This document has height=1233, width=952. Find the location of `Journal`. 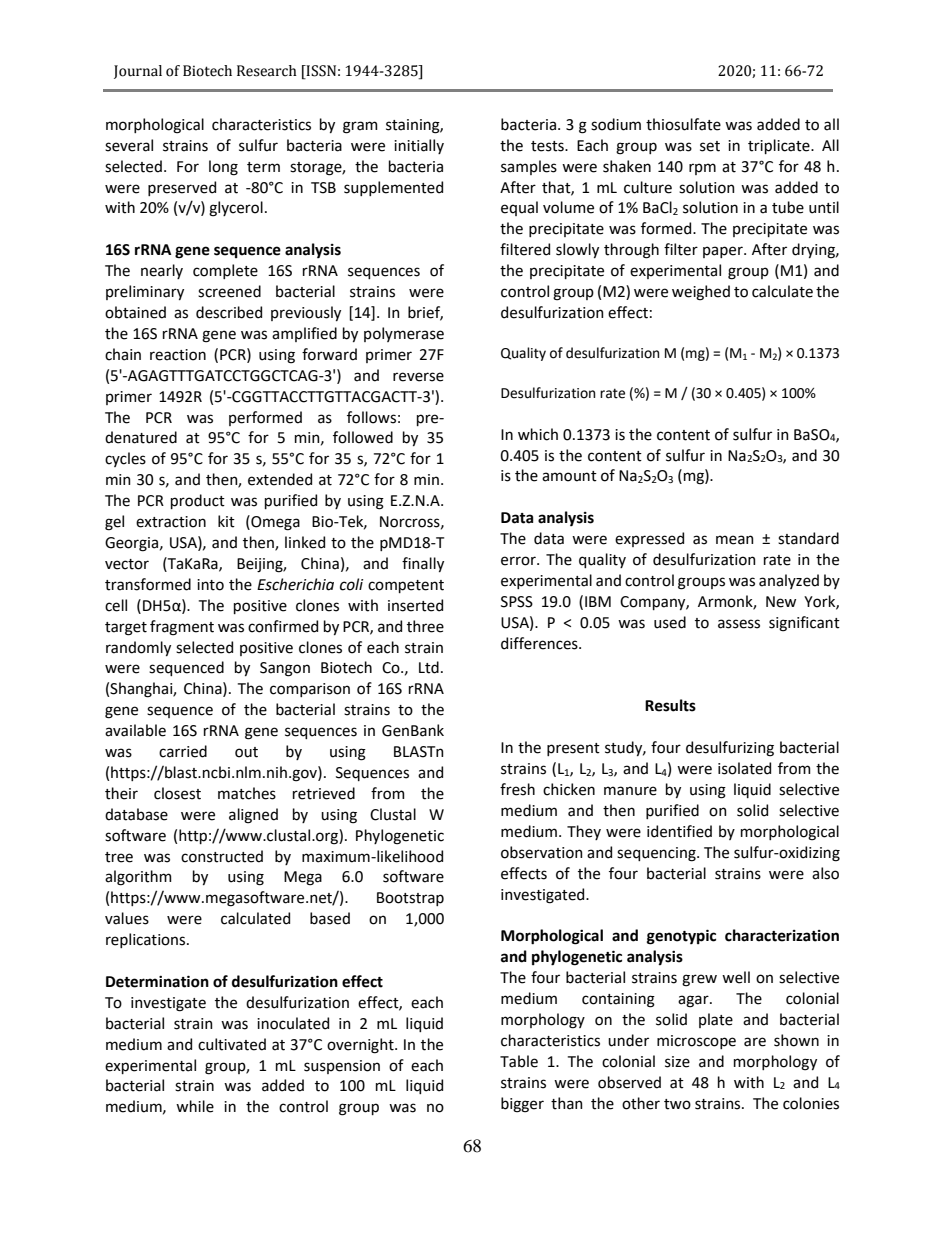

Journal is located at coordinates (138, 72).
